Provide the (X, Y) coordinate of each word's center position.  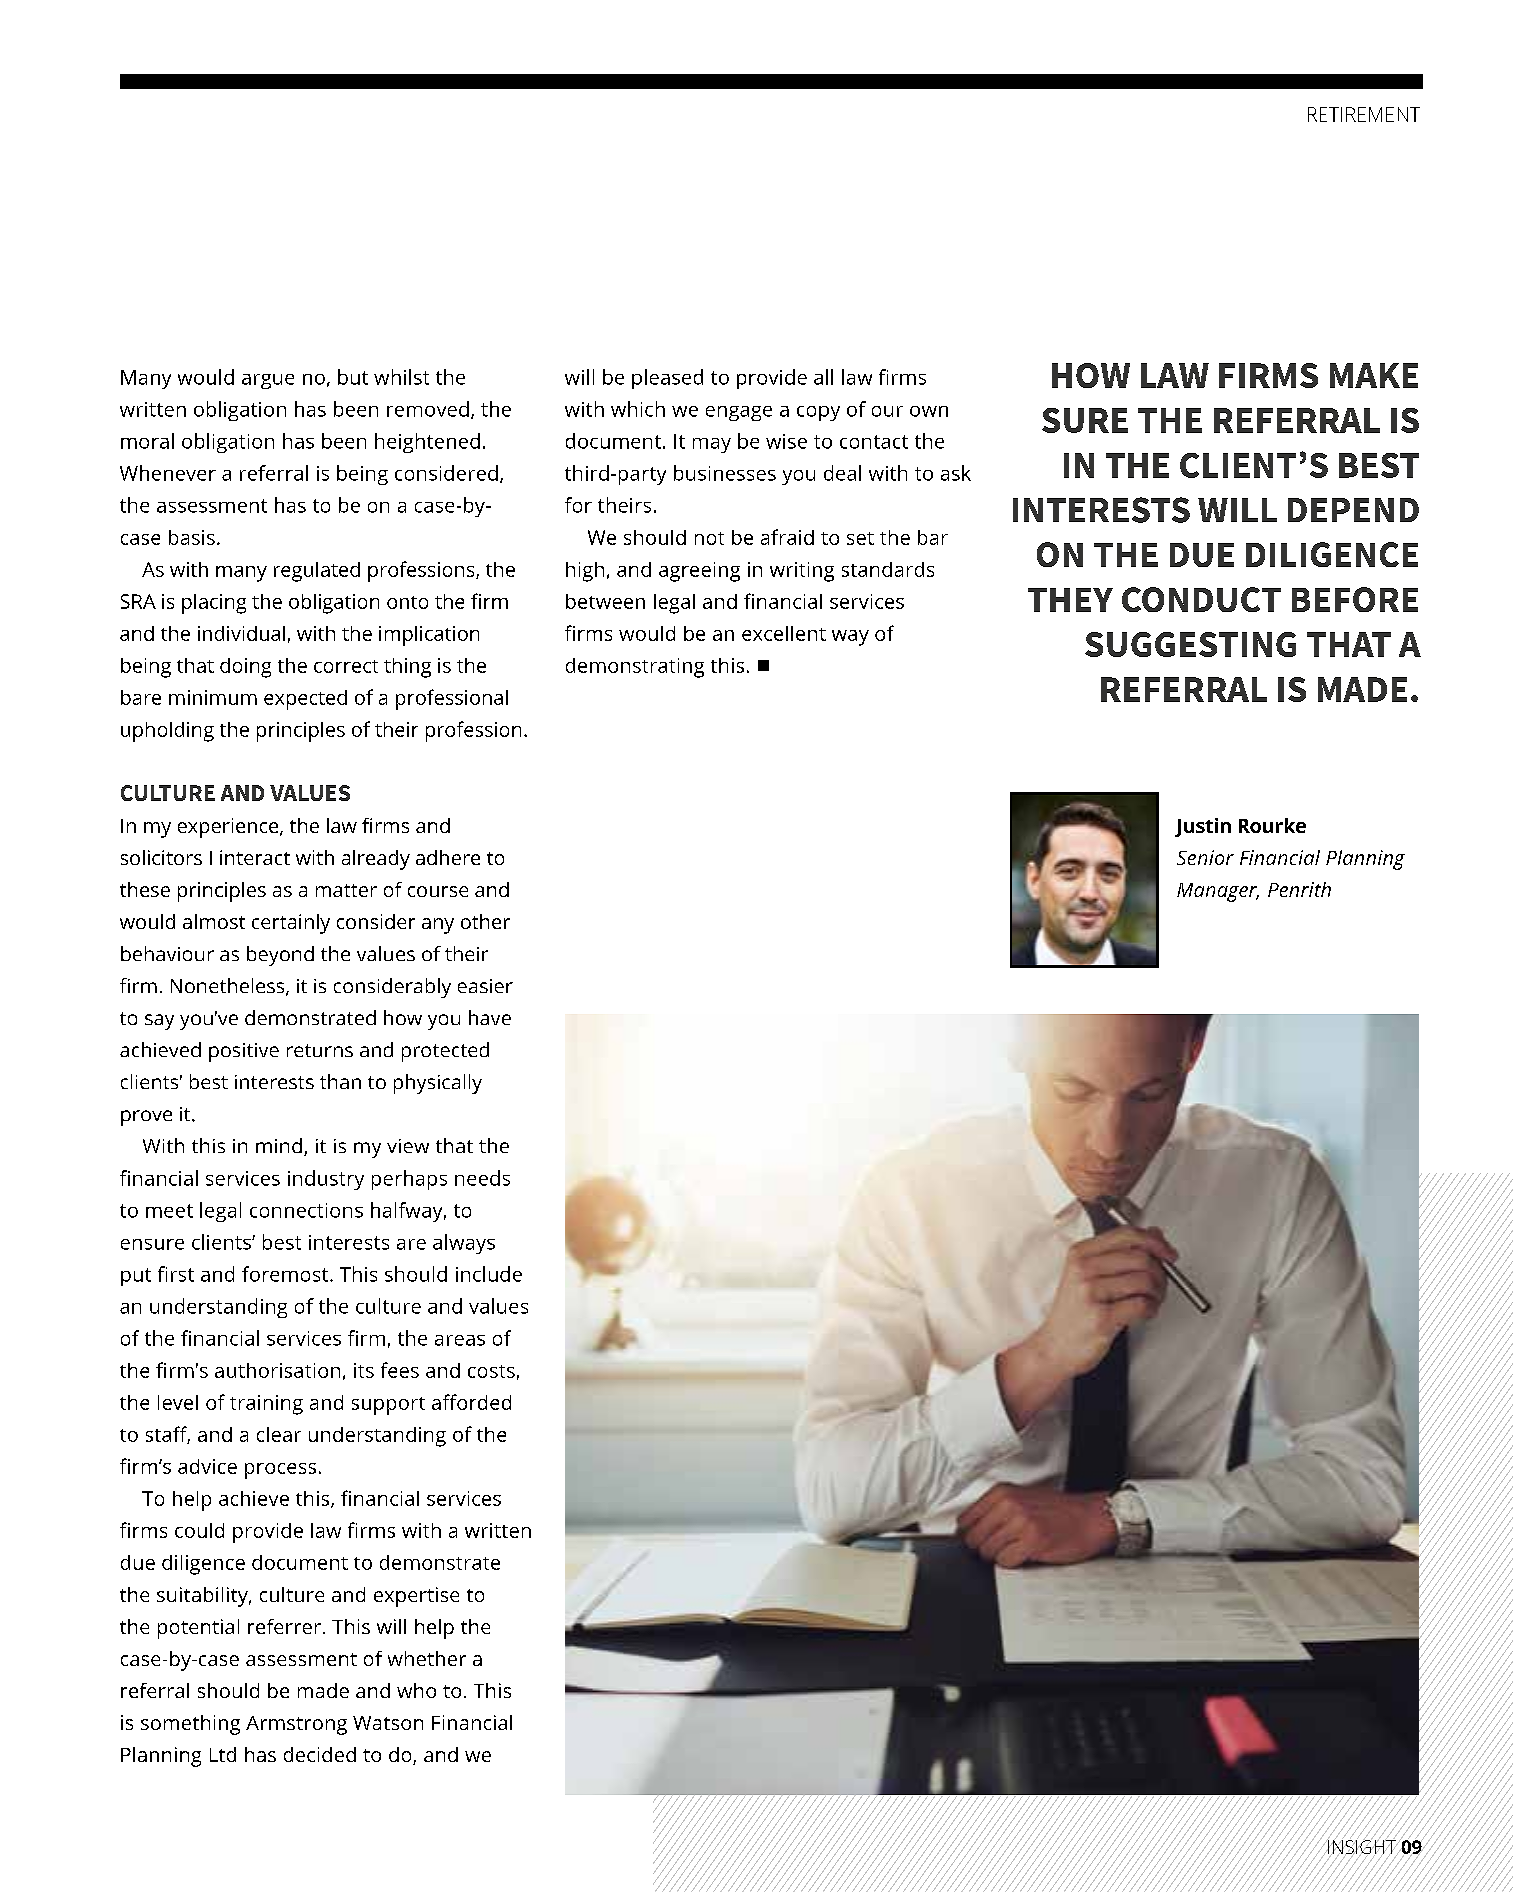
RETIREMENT (1364, 114)
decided (320, 1754)
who (416, 1690)
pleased (667, 379)
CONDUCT (1201, 599)
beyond (280, 956)
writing (802, 572)
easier (485, 986)
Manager (1218, 892)
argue (268, 381)
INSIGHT (1362, 1847)
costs (491, 1371)
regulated (317, 572)
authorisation (277, 1370)
